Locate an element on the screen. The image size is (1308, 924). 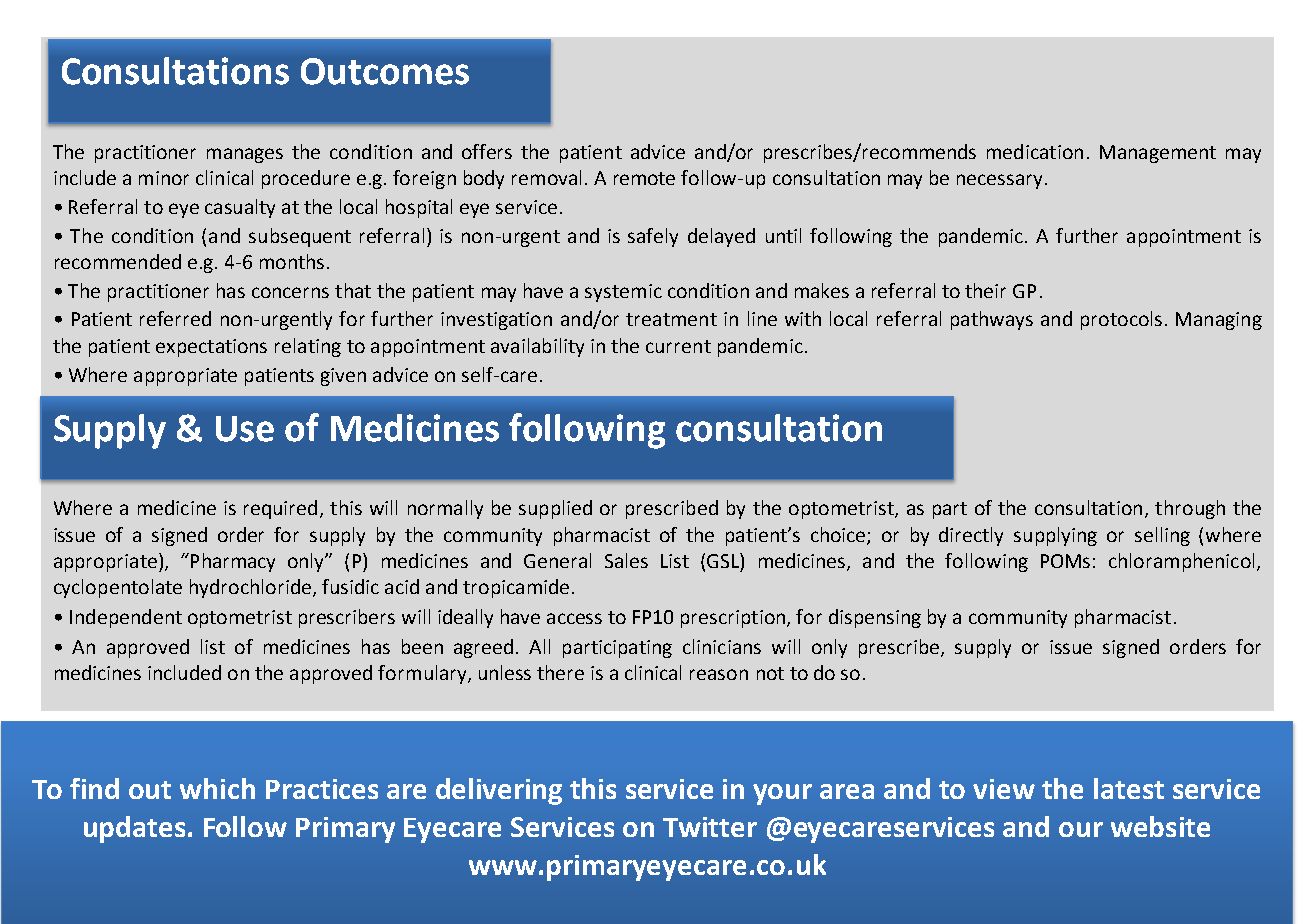
months is located at coordinates (292, 261).
